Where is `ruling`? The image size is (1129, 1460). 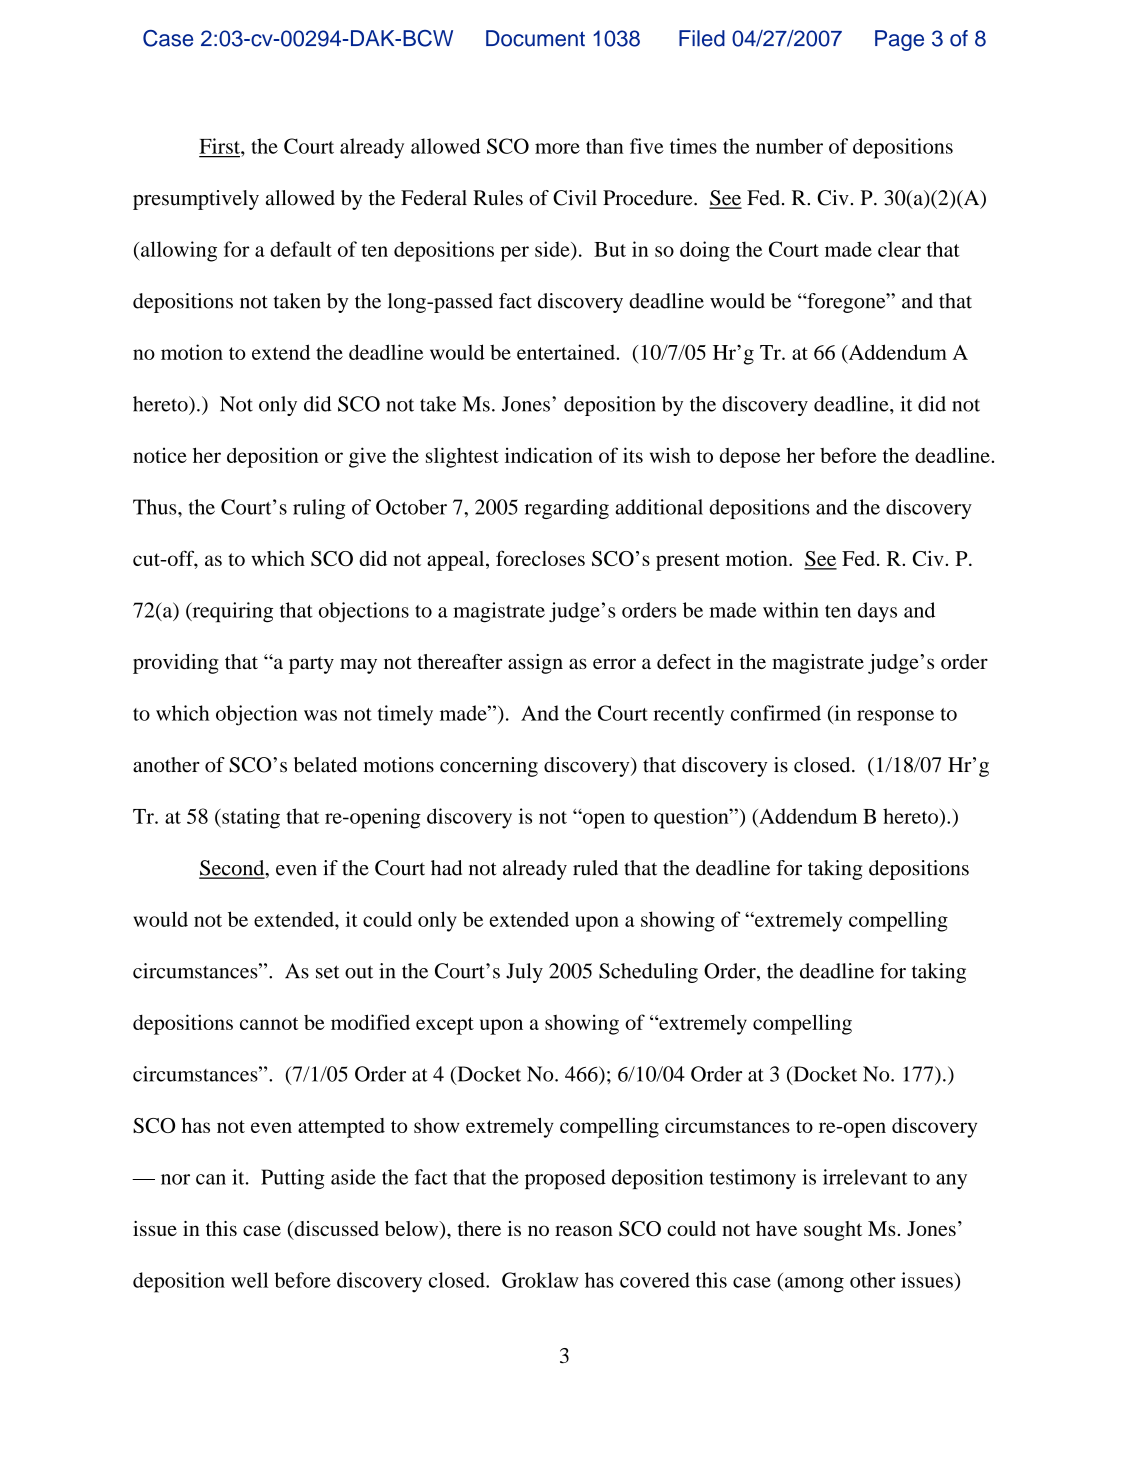
ruling is located at coordinates (319, 509).
